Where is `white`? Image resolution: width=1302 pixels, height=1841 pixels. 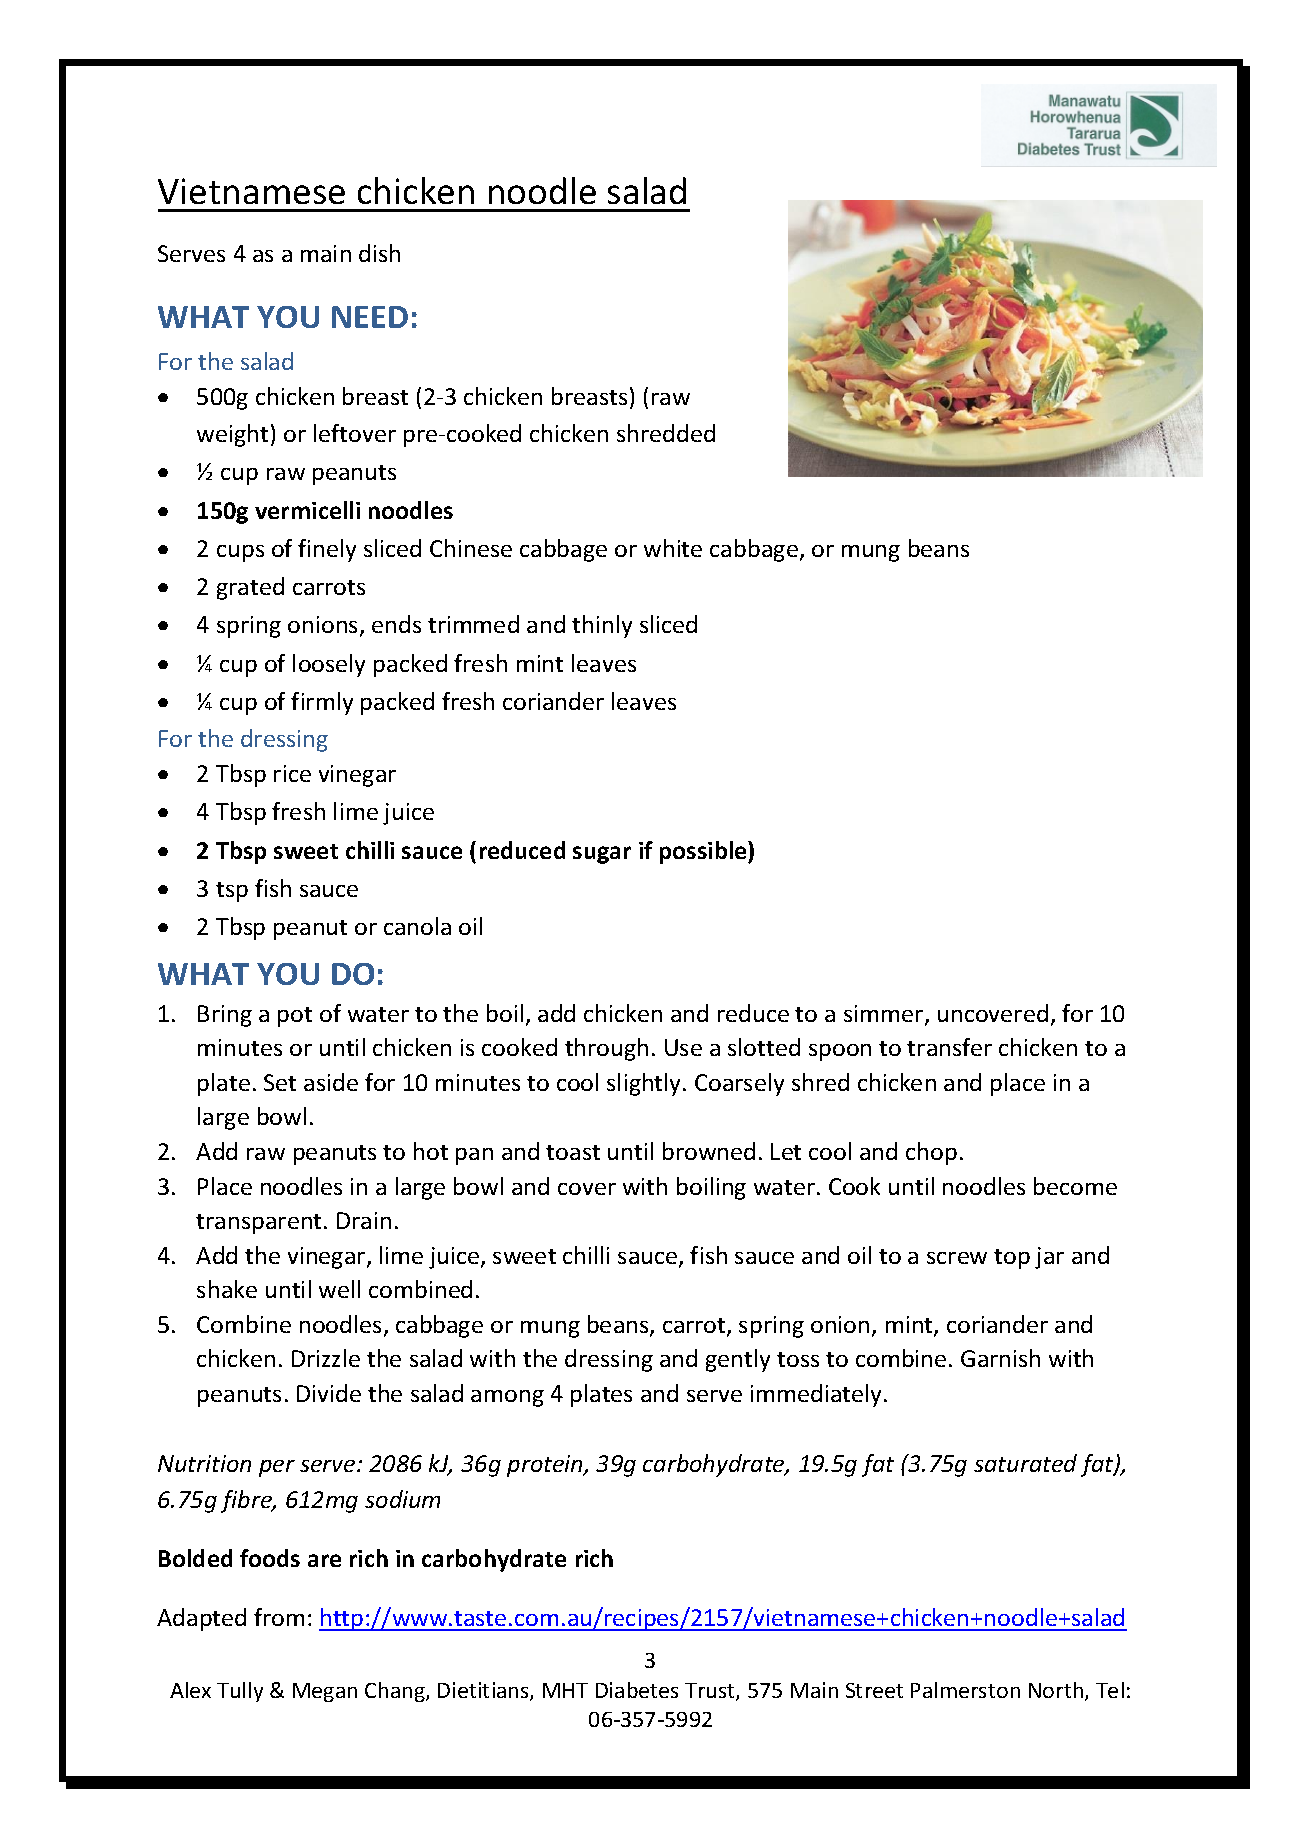
white is located at coordinates (673, 548).
